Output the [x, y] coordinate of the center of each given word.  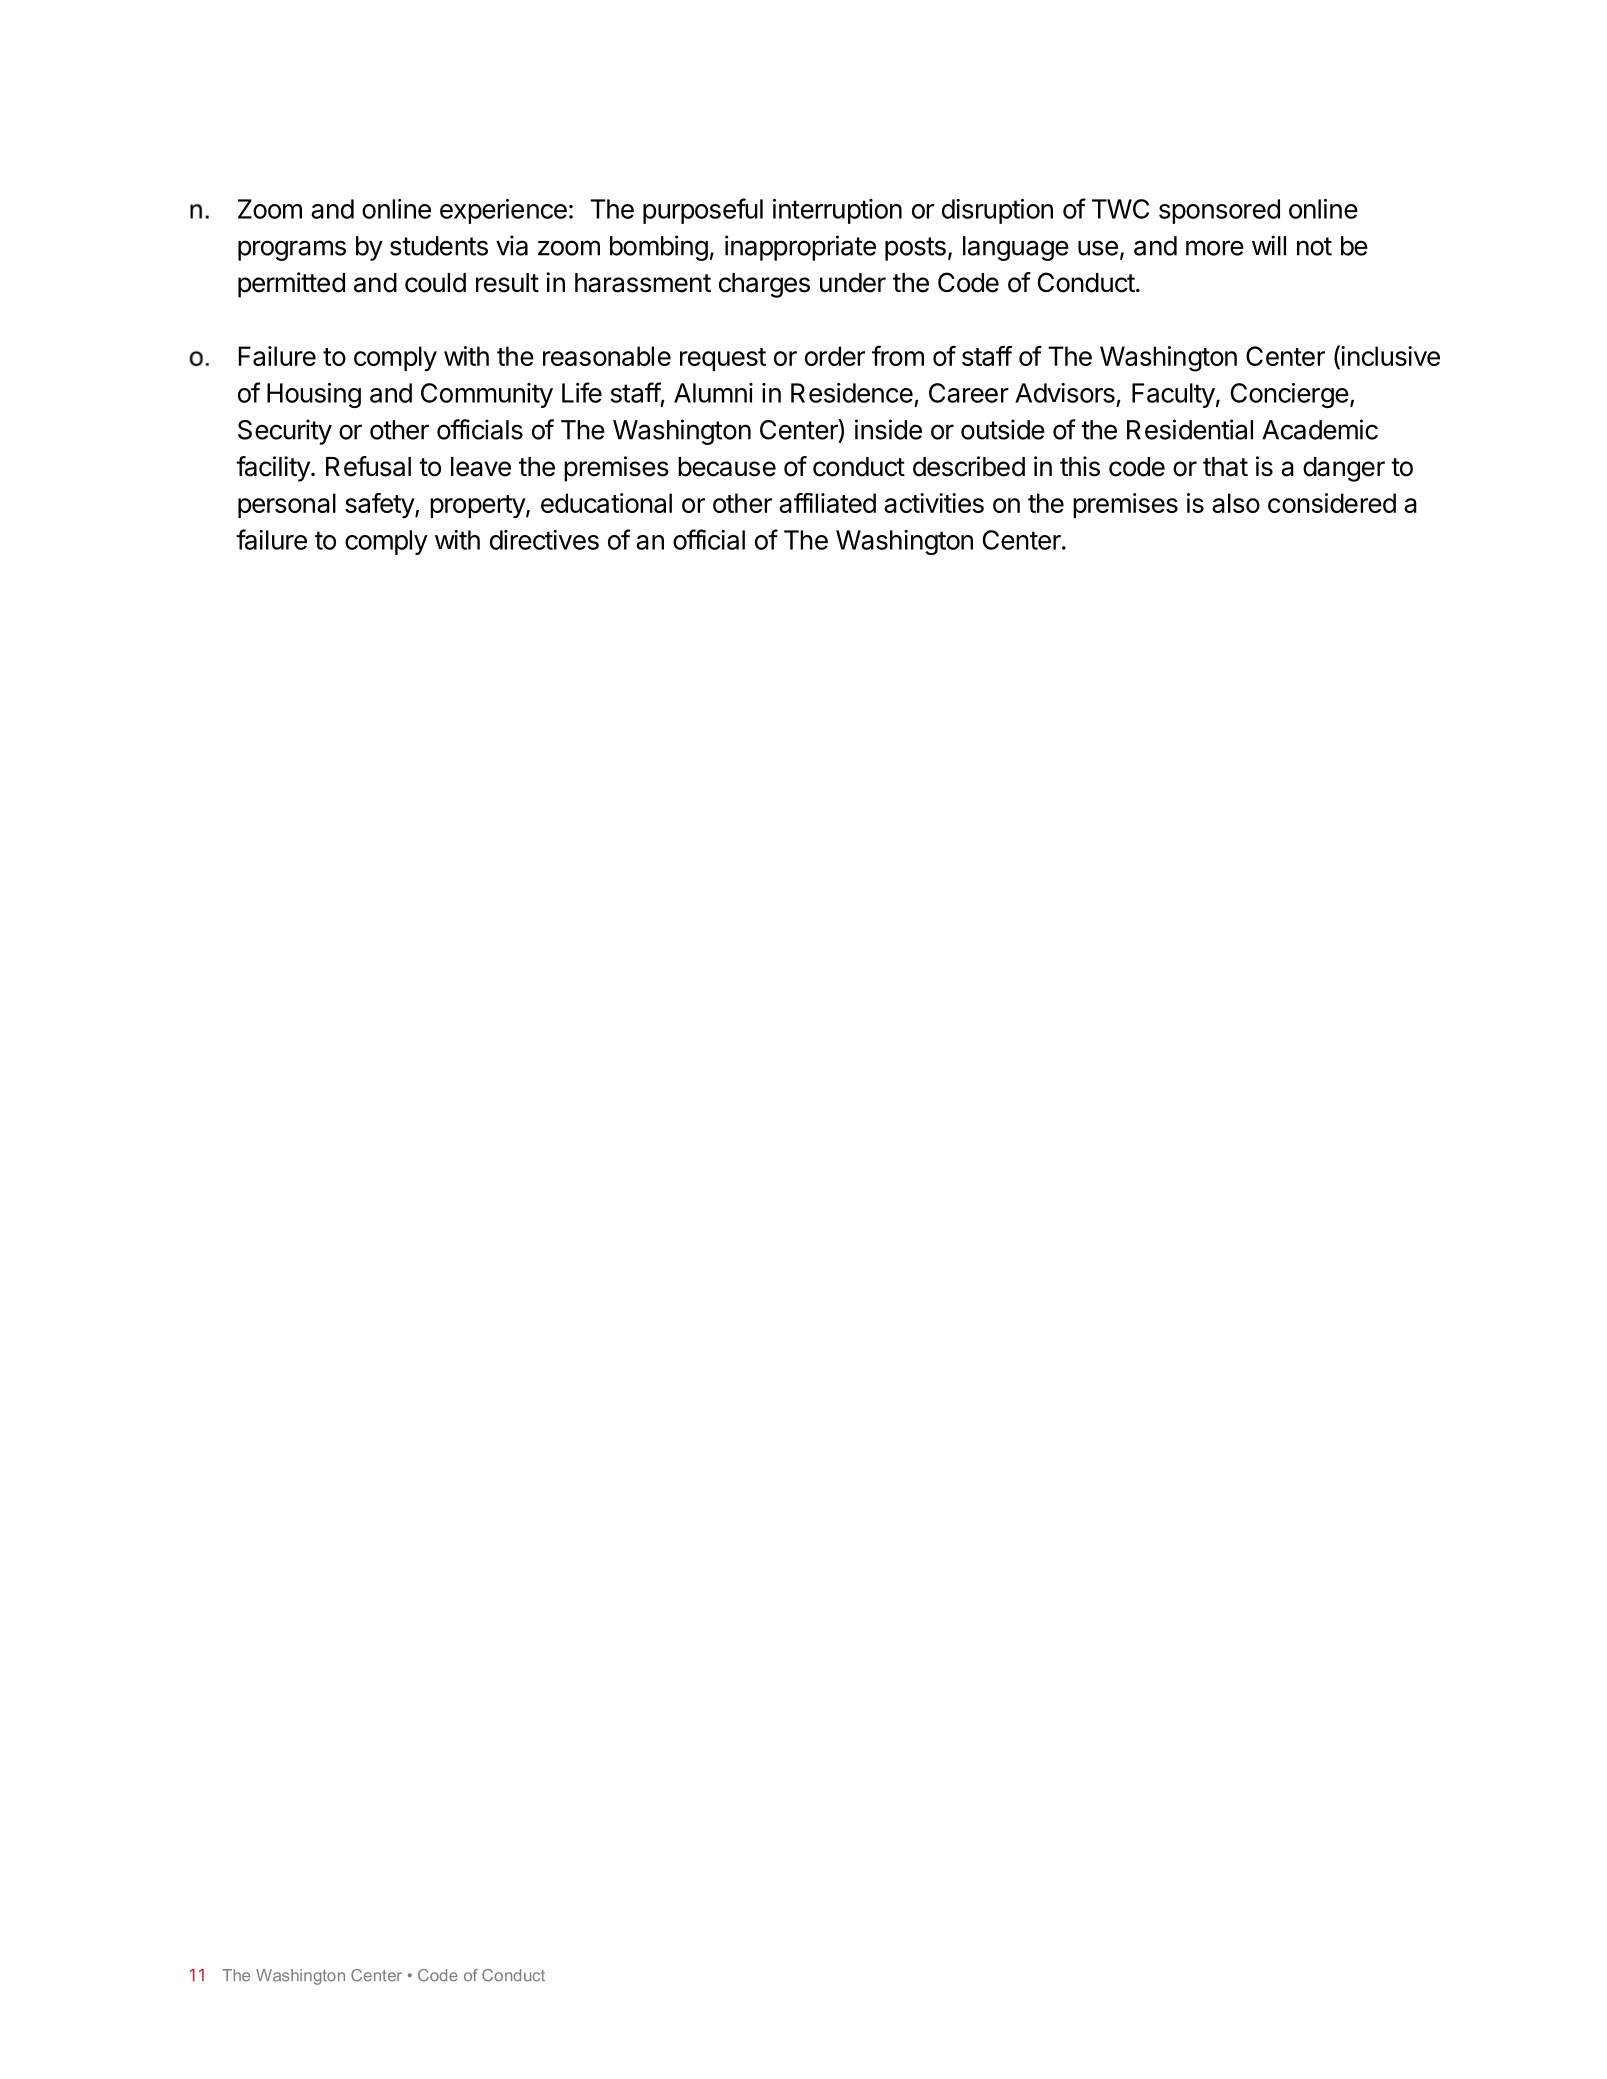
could [435, 283]
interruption [837, 211]
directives [544, 540]
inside [888, 429]
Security [285, 432]
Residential [1190, 429]
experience [503, 211]
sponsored [1219, 211]
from [898, 356]
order [835, 356]
